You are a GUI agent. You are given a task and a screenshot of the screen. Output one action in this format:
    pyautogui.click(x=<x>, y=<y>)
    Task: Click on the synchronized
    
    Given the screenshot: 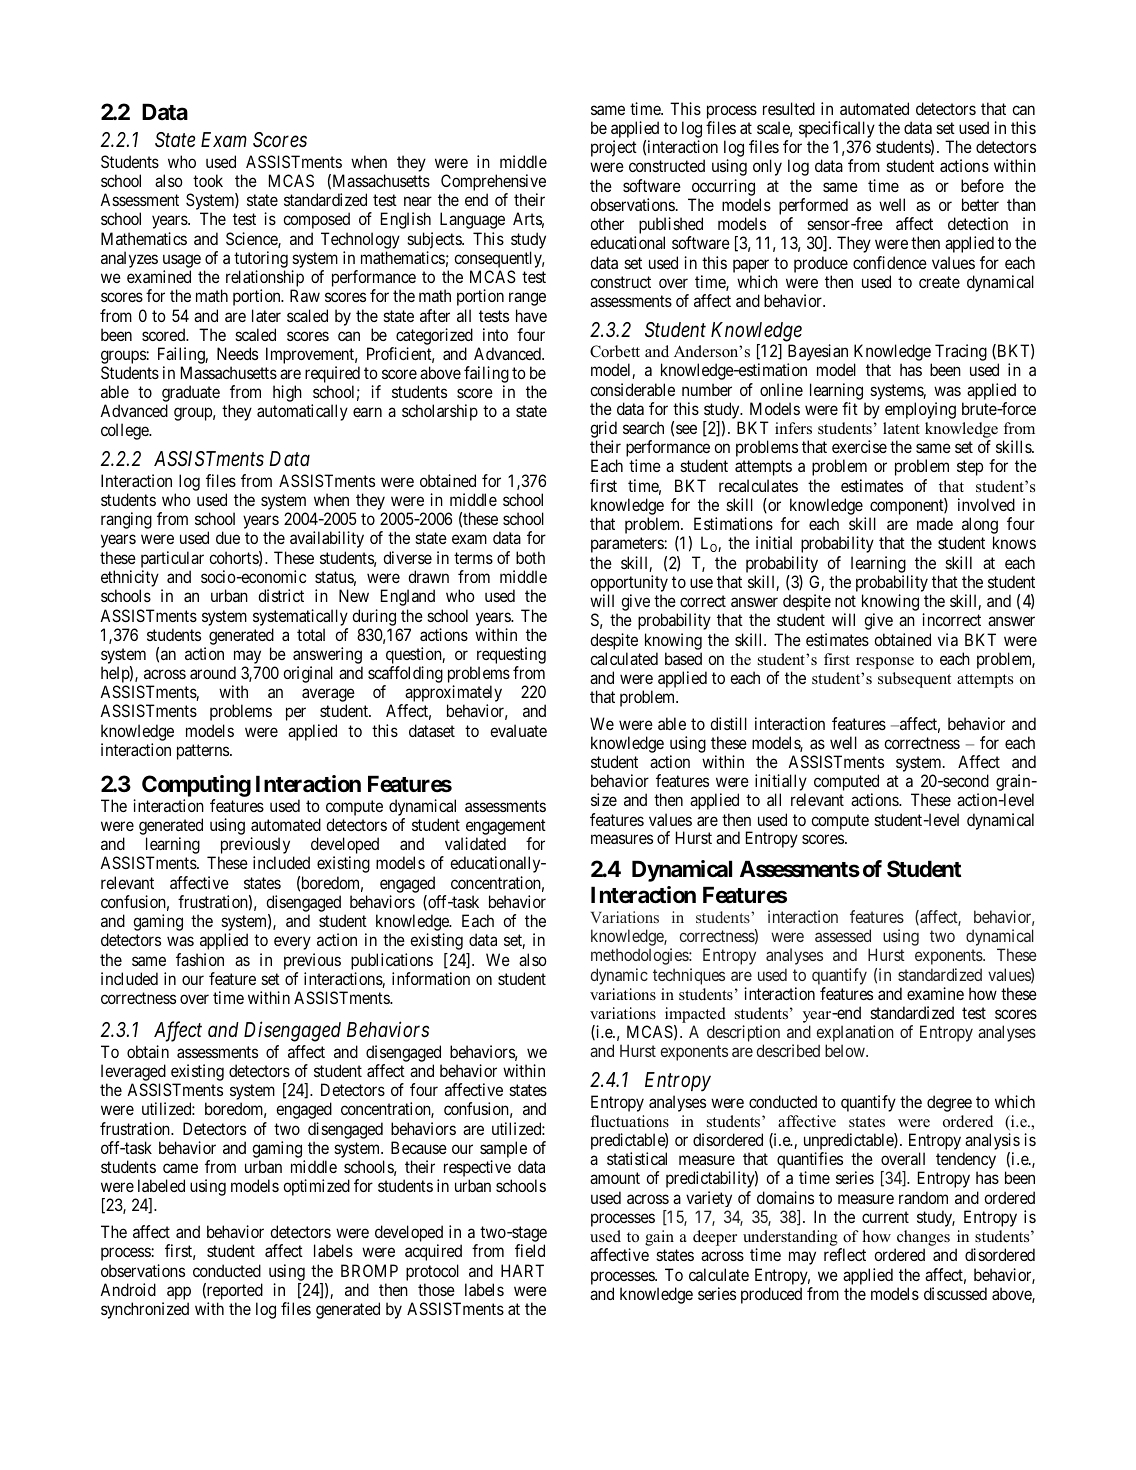 What is the action you would take?
    pyautogui.click(x=145, y=1310)
